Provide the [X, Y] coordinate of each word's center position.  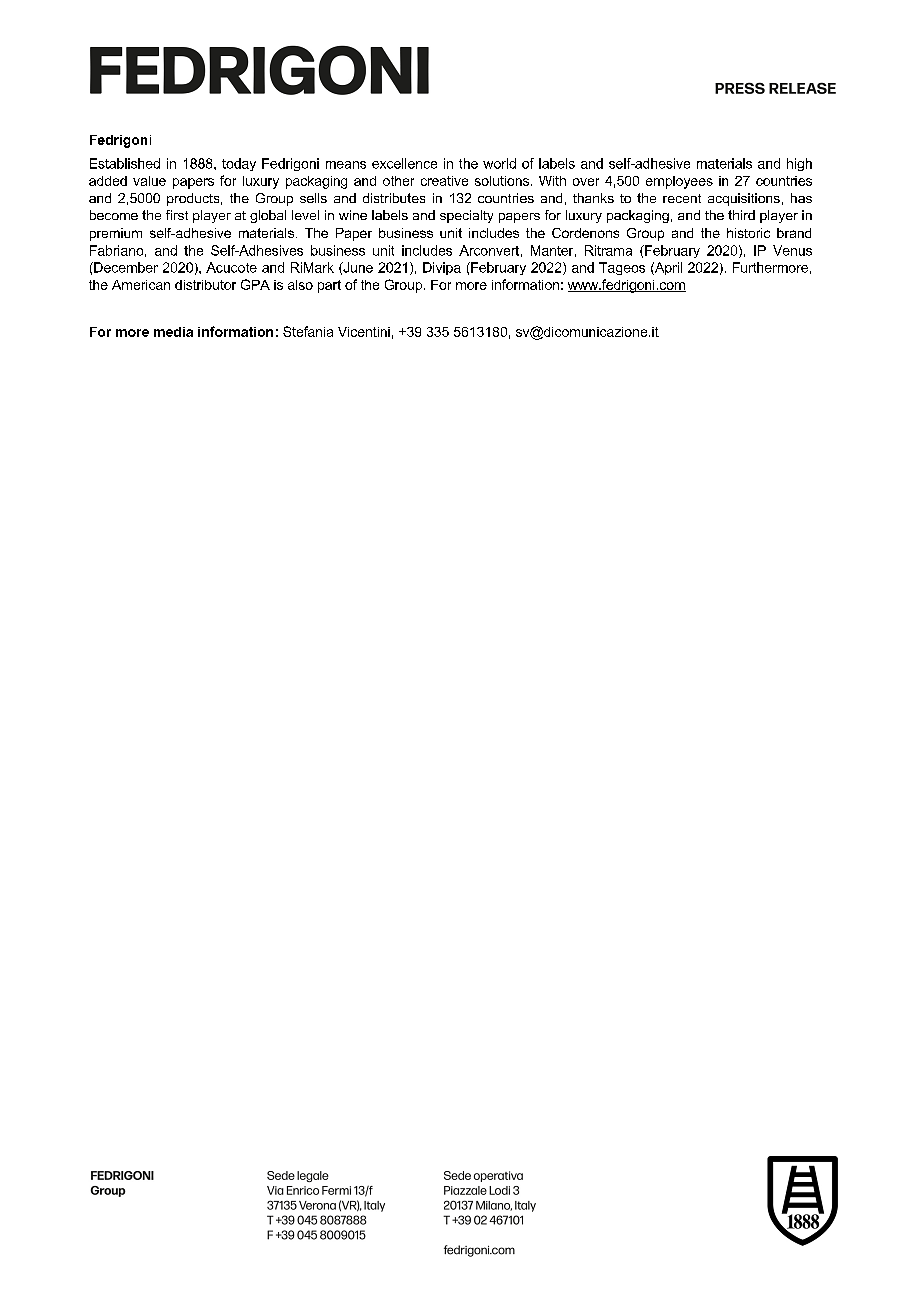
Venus [792, 250]
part [329, 286]
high [799, 164]
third [741, 215]
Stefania [308, 331]
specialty [466, 216]
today [239, 164]
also [300, 285]
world [499, 163]
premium [116, 234]
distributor [205, 285]
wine [353, 215]
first [177, 215]
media [173, 332]
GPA [255, 284]
